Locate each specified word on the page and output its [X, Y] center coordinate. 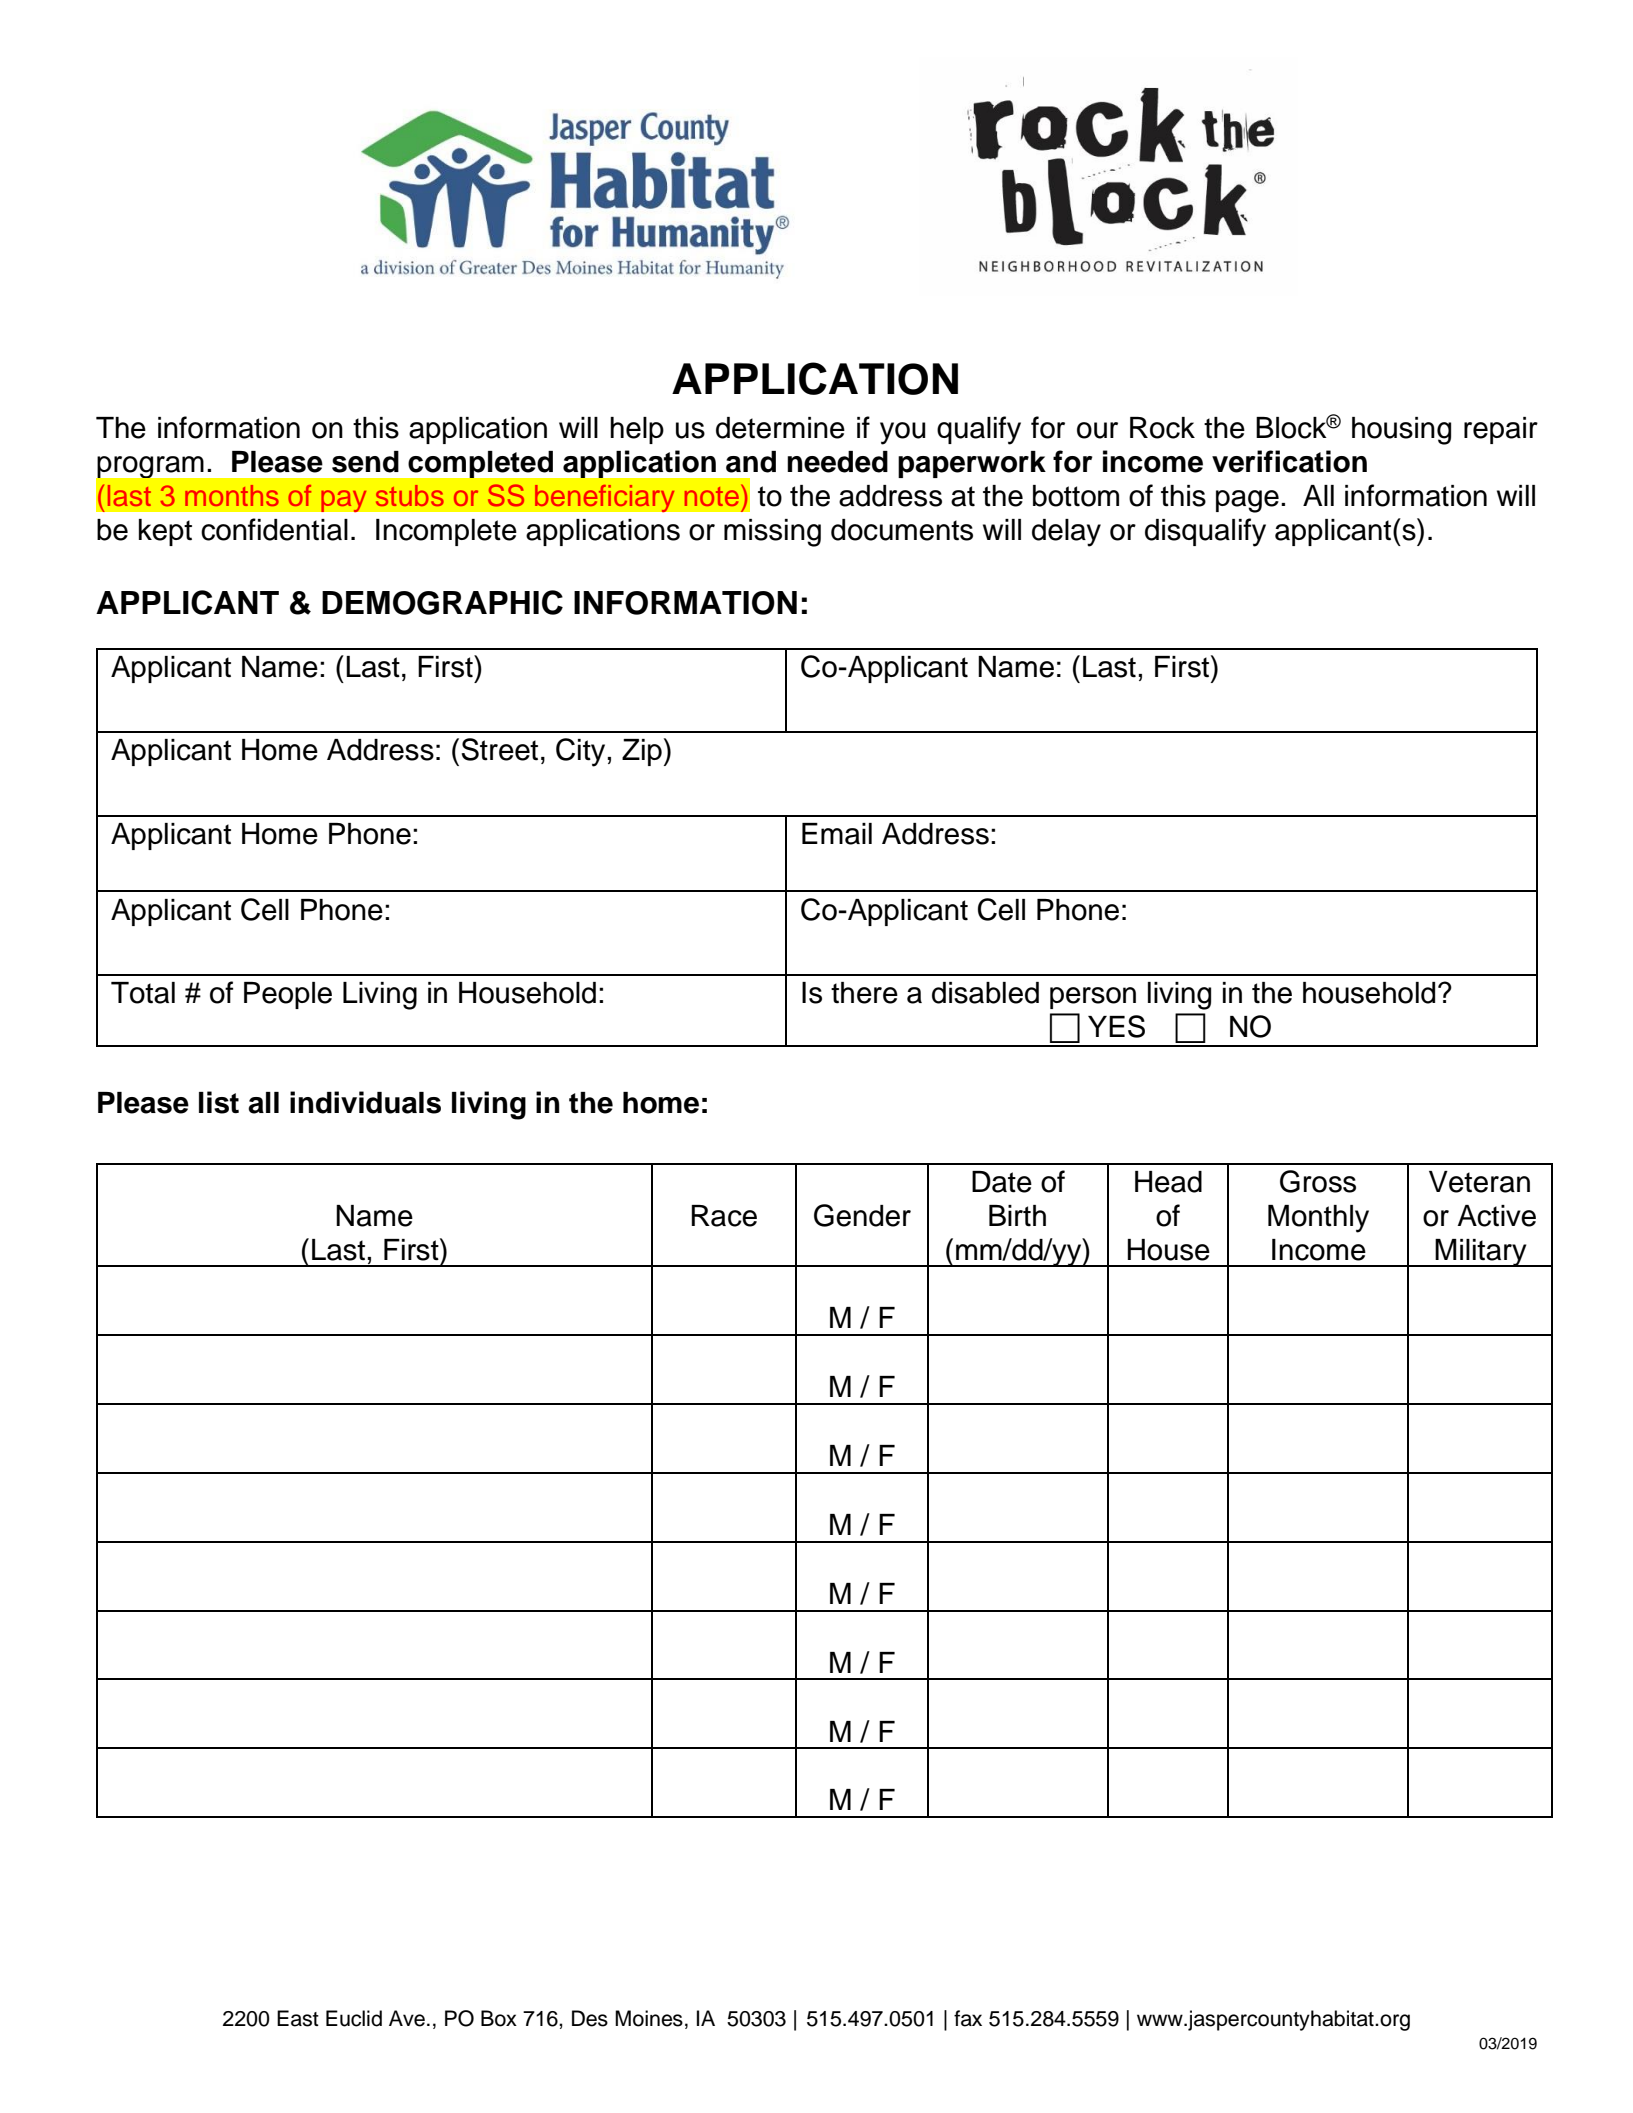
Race [724, 1216]
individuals [365, 1102]
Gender [862, 1215]
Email [837, 834]
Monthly [1318, 1219]
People [288, 995]
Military [1481, 1253]
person [1093, 998]
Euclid [354, 2018]
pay [344, 501]
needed [837, 462]
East [298, 2018]
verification [1289, 461]
